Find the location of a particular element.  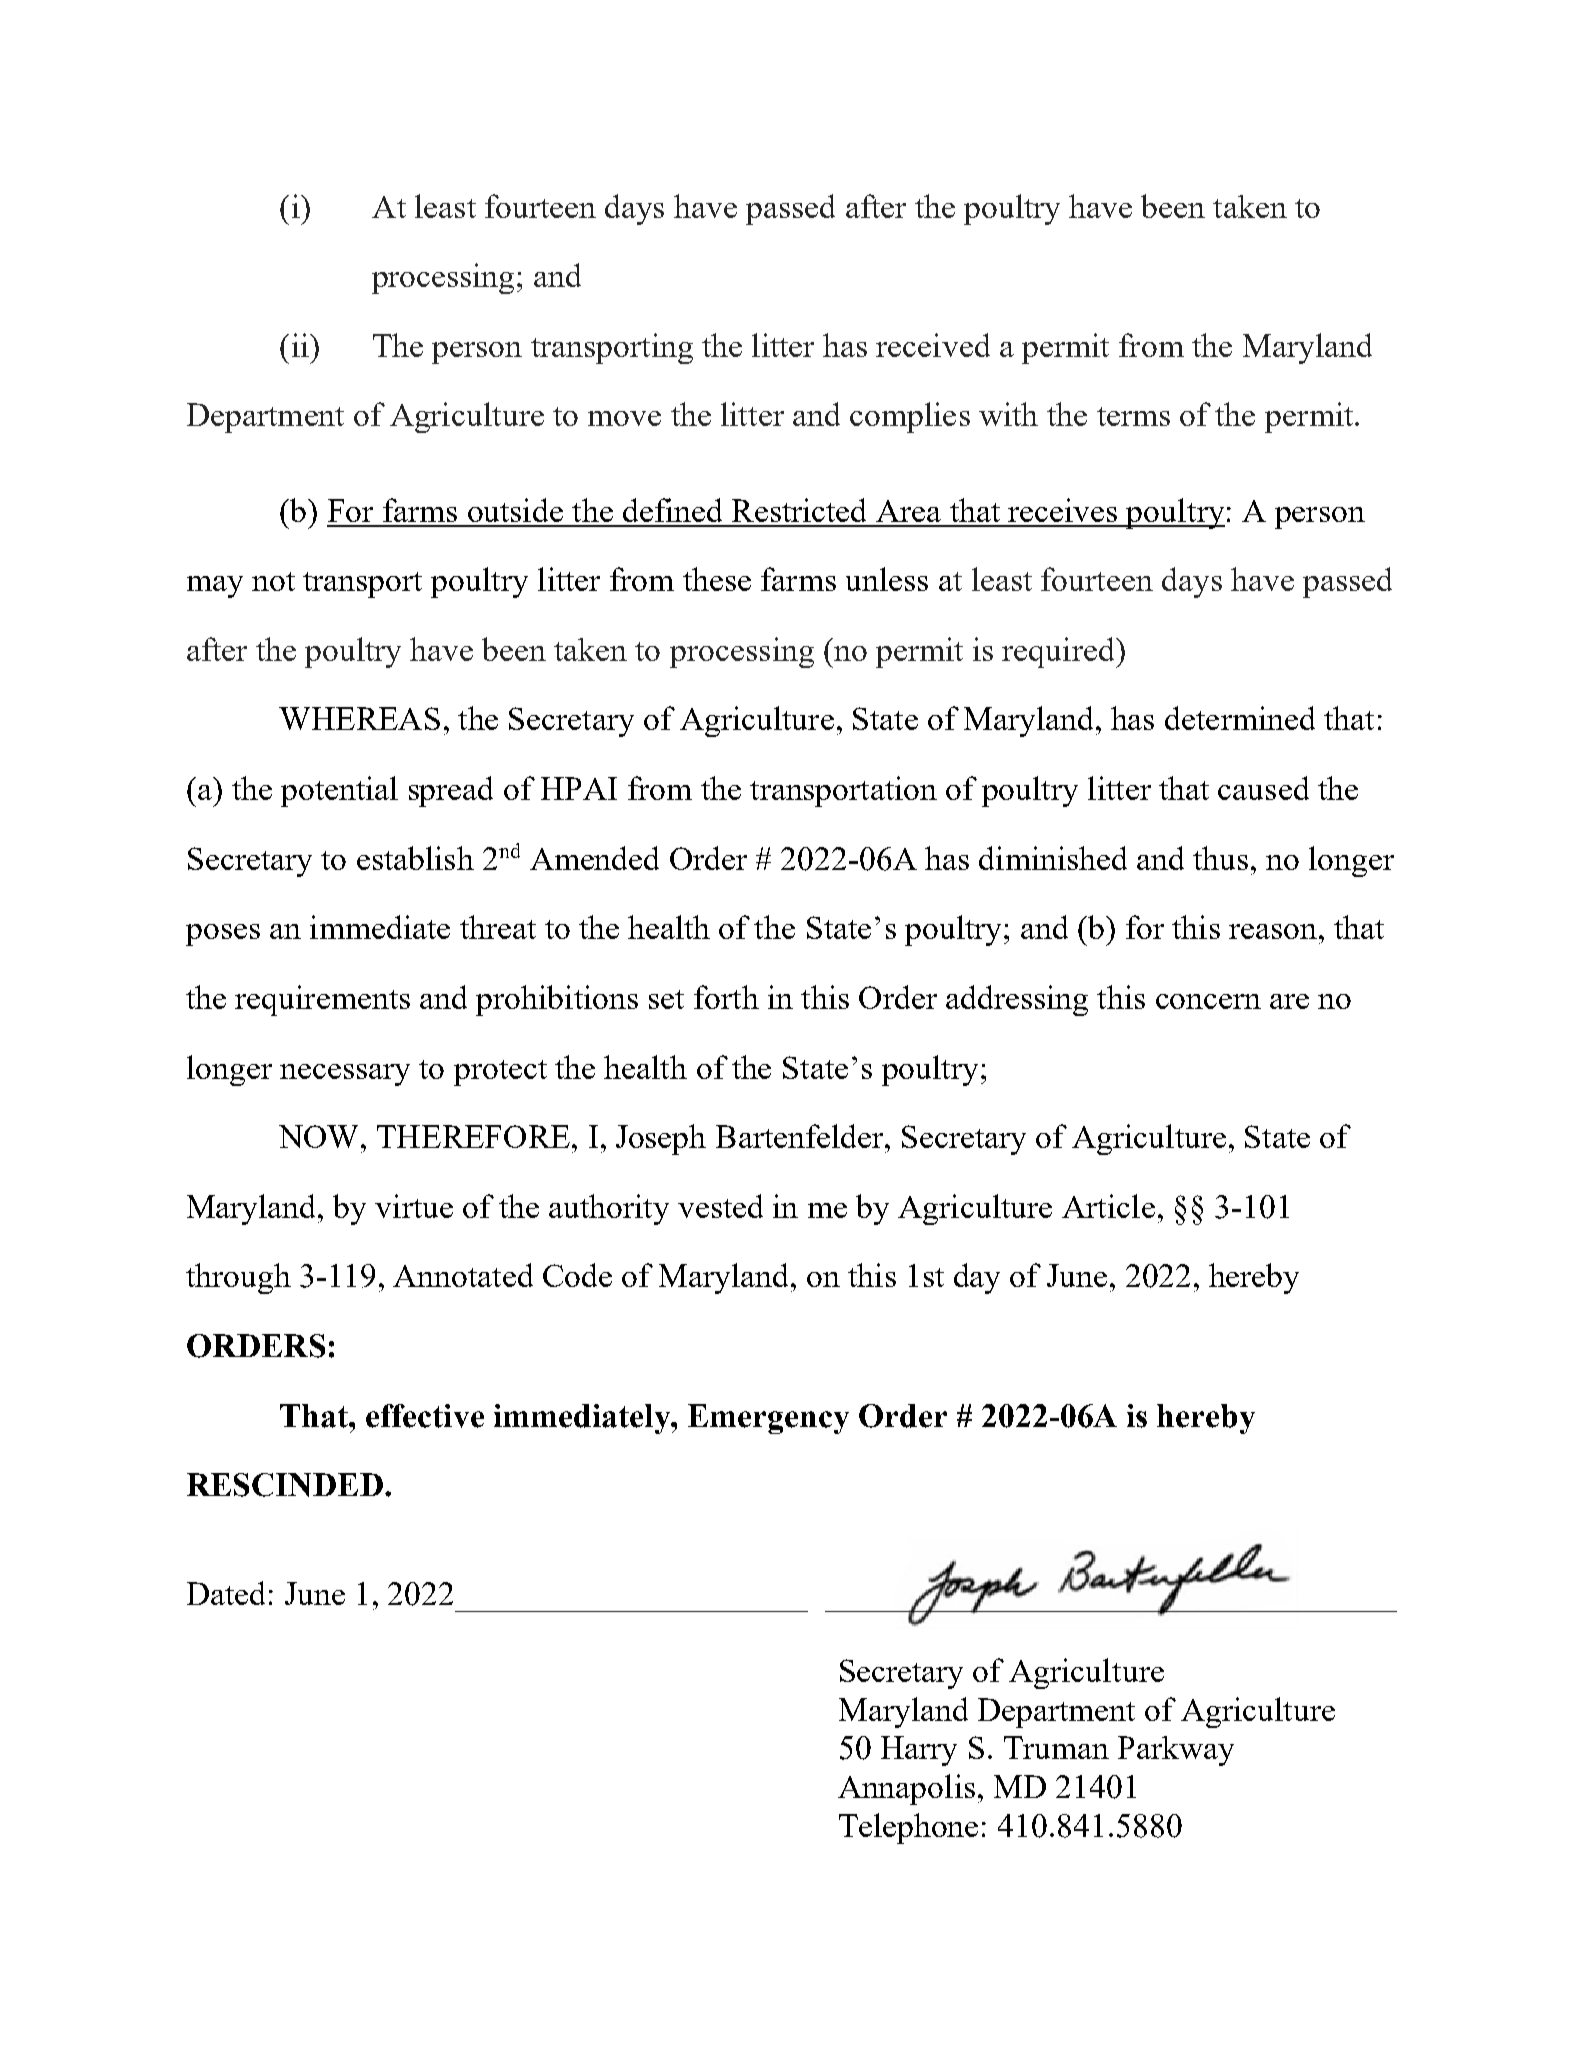

Amended is located at coordinates (594, 858).
